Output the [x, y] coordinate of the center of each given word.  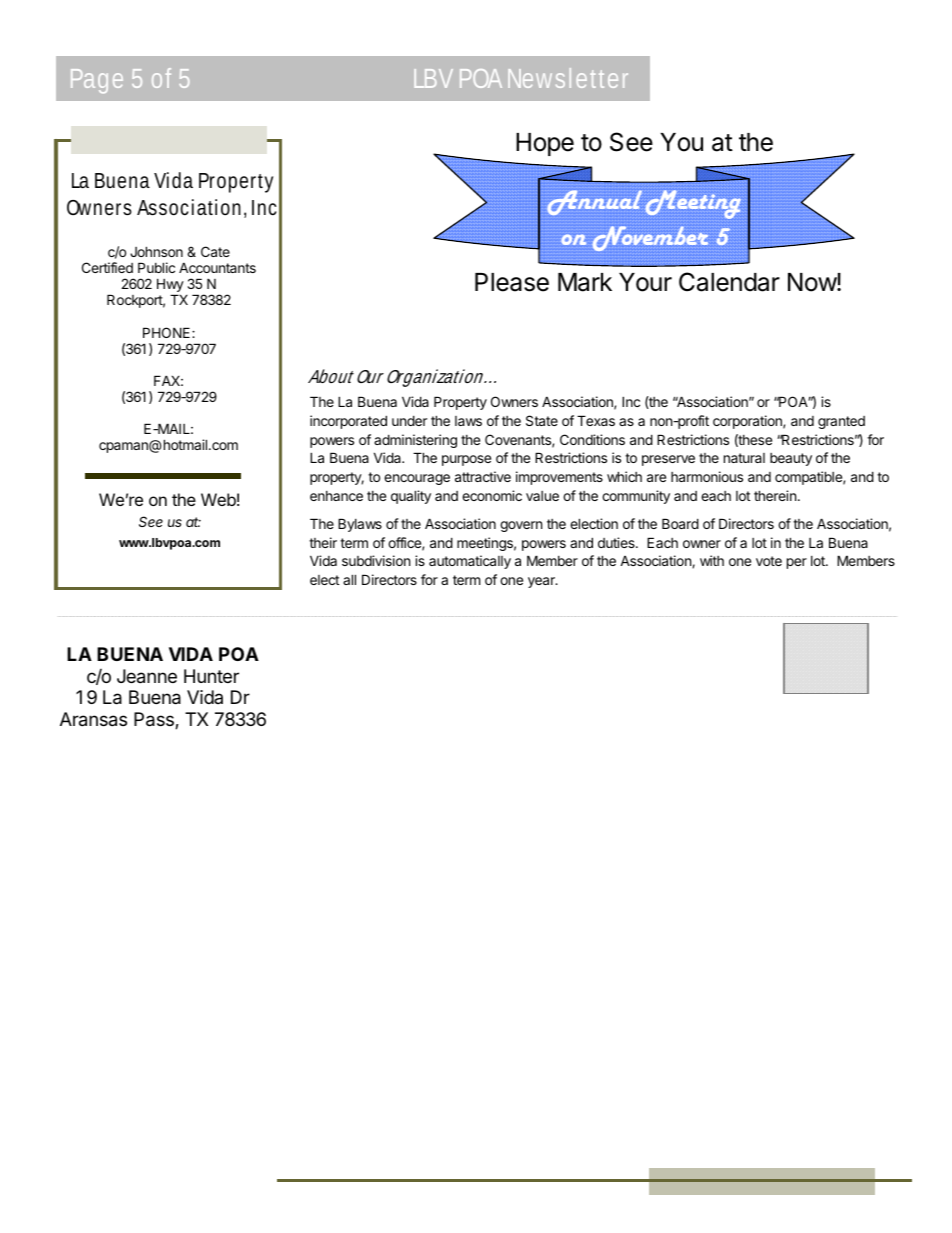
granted [841, 422]
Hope [545, 144]
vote [769, 561]
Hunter [211, 676]
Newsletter [568, 78]
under [409, 420]
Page [97, 81]
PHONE [168, 332]
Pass [155, 720]
